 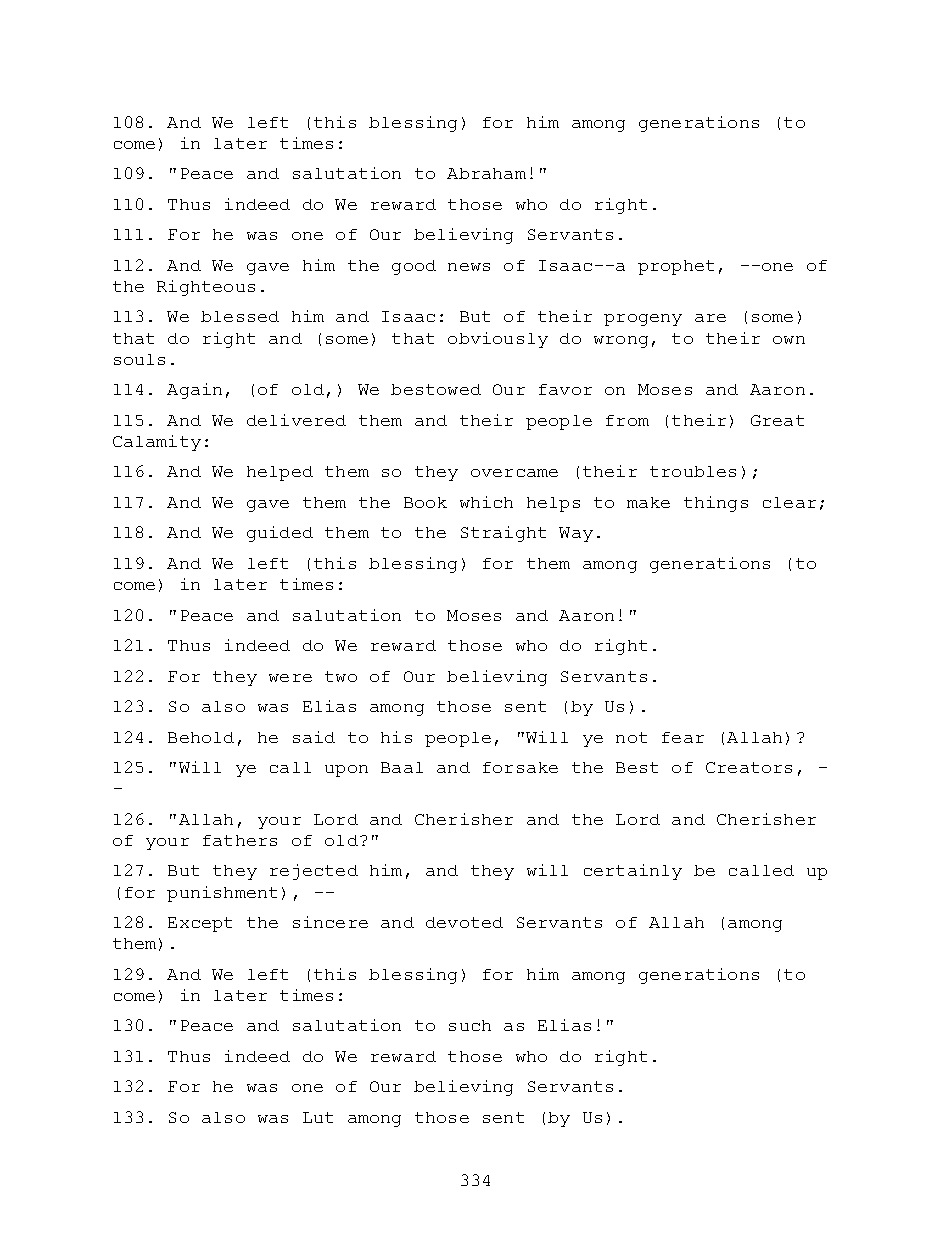 I want to click on such, so click(x=470, y=1025).
